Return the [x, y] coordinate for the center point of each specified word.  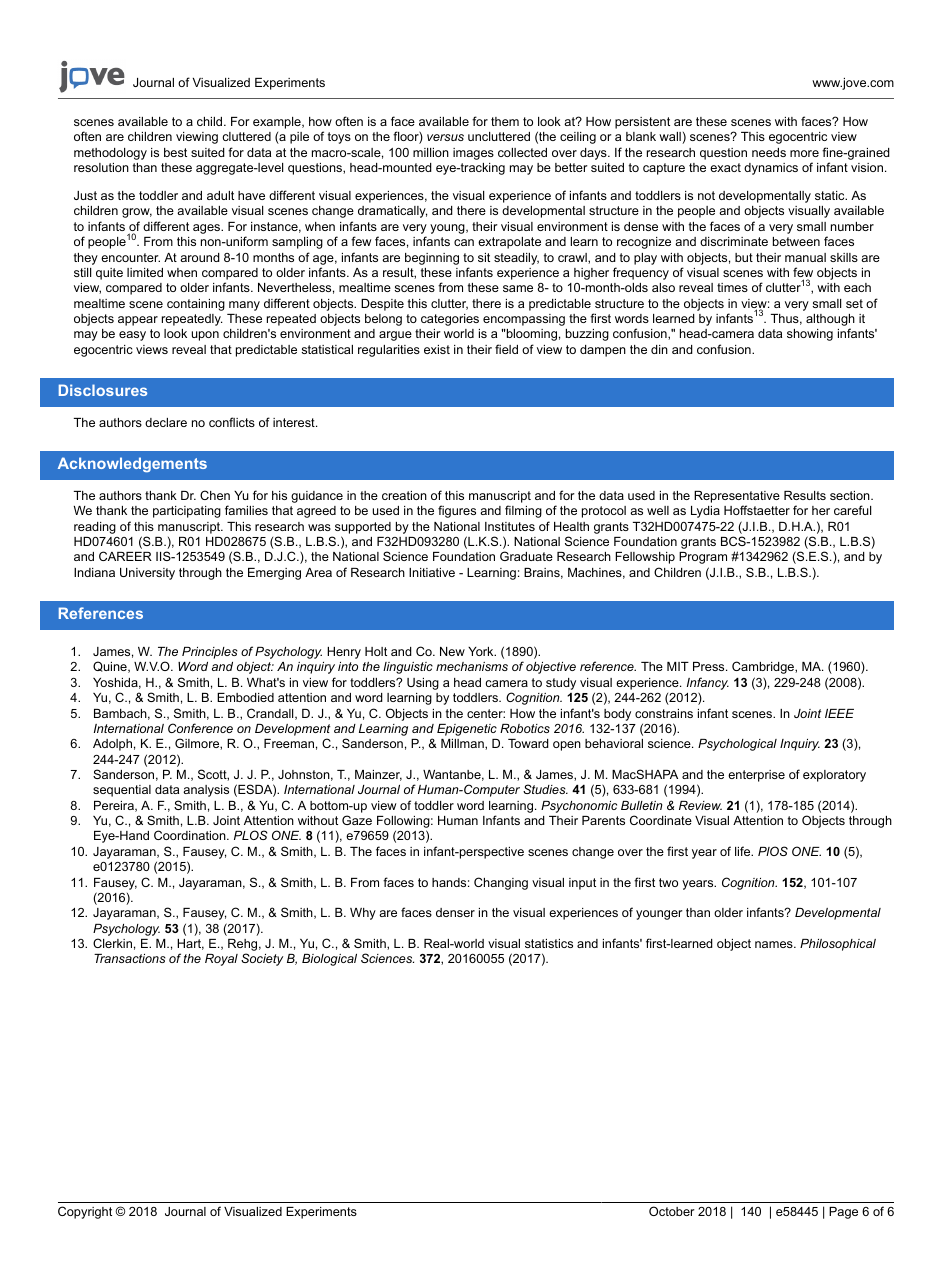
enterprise [756, 776]
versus [445, 137]
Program [703, 558]
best [175, 152]
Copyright [85, 1212]
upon [205, 336]
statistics [549, 943]
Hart [190, 944]
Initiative [432, 572]
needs [769, 152]
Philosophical [838, 945]
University [147, 574]
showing [810, 335]
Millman [463, 744]
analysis [206, 791]
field [506, 349]
